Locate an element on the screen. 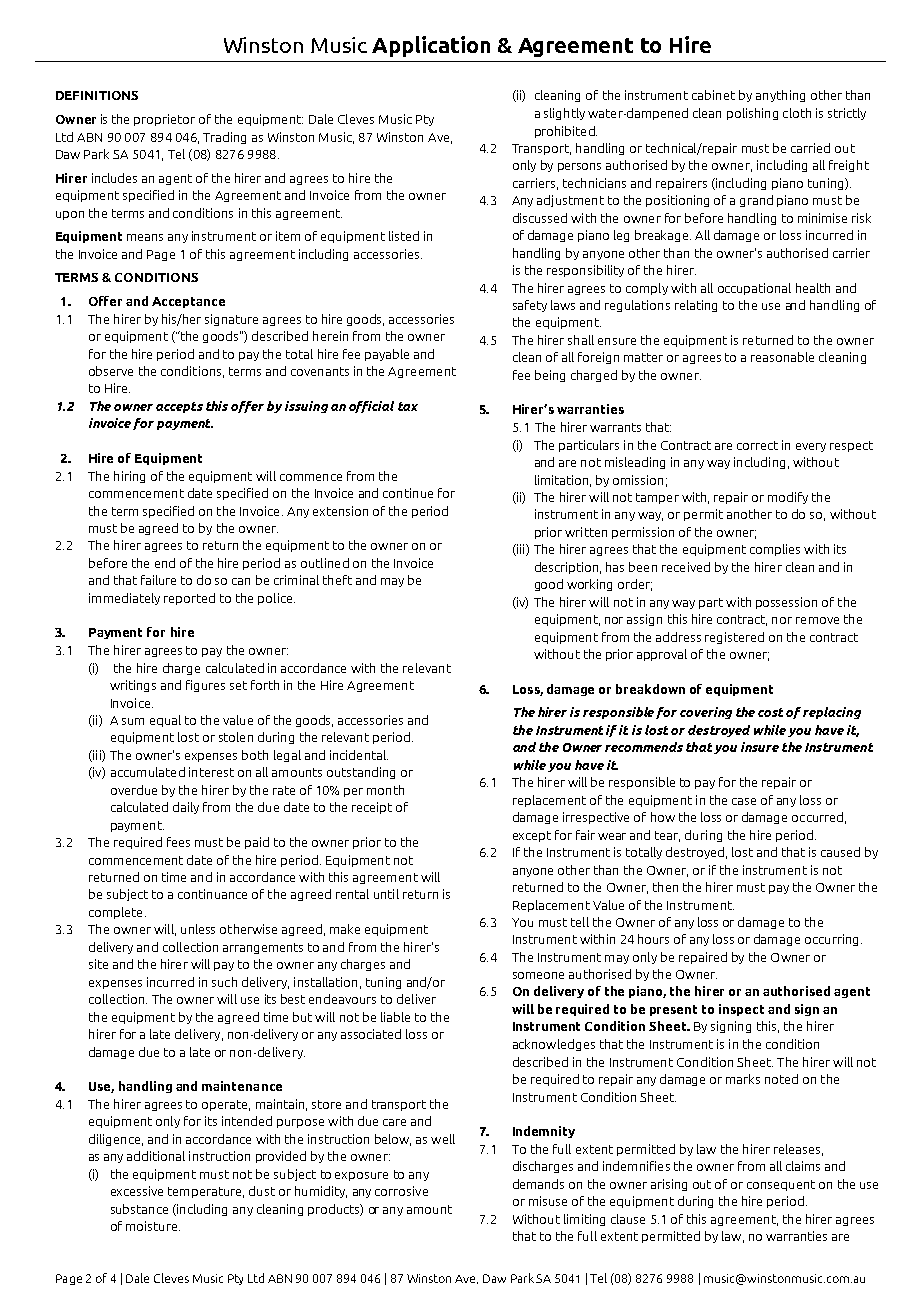 Image resolution: width=924 pixels, height=1308 pixels. Application is located at coordinates (431, 46).
